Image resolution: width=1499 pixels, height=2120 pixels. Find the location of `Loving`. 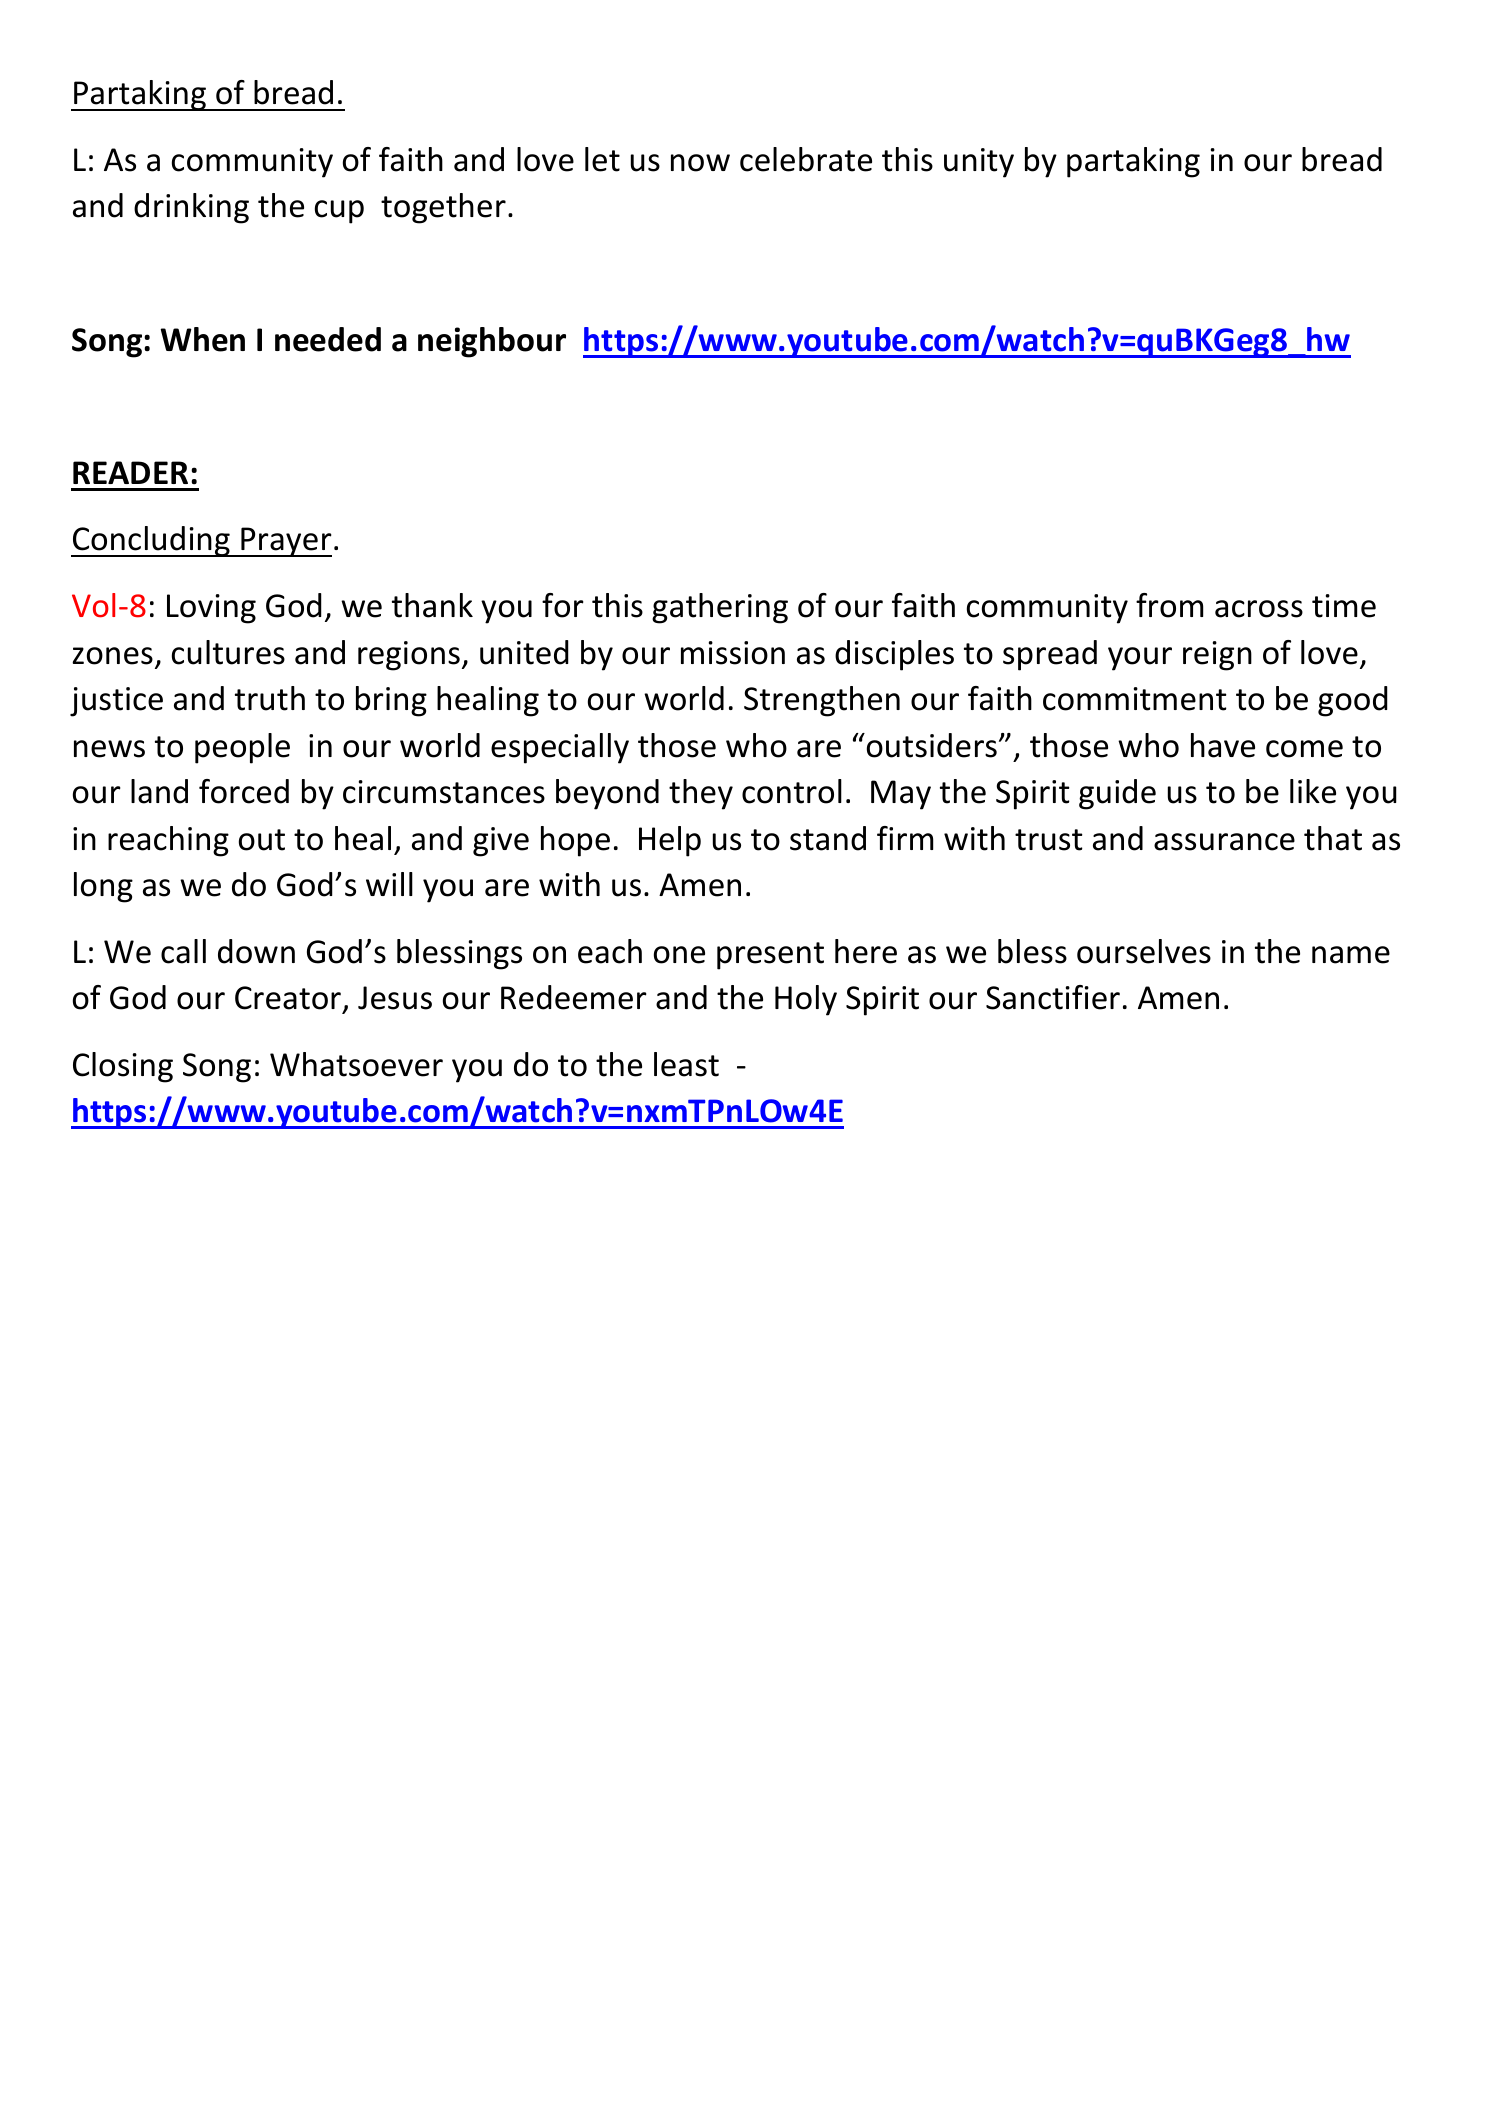

Loving is located at coordinates (211, 609).
